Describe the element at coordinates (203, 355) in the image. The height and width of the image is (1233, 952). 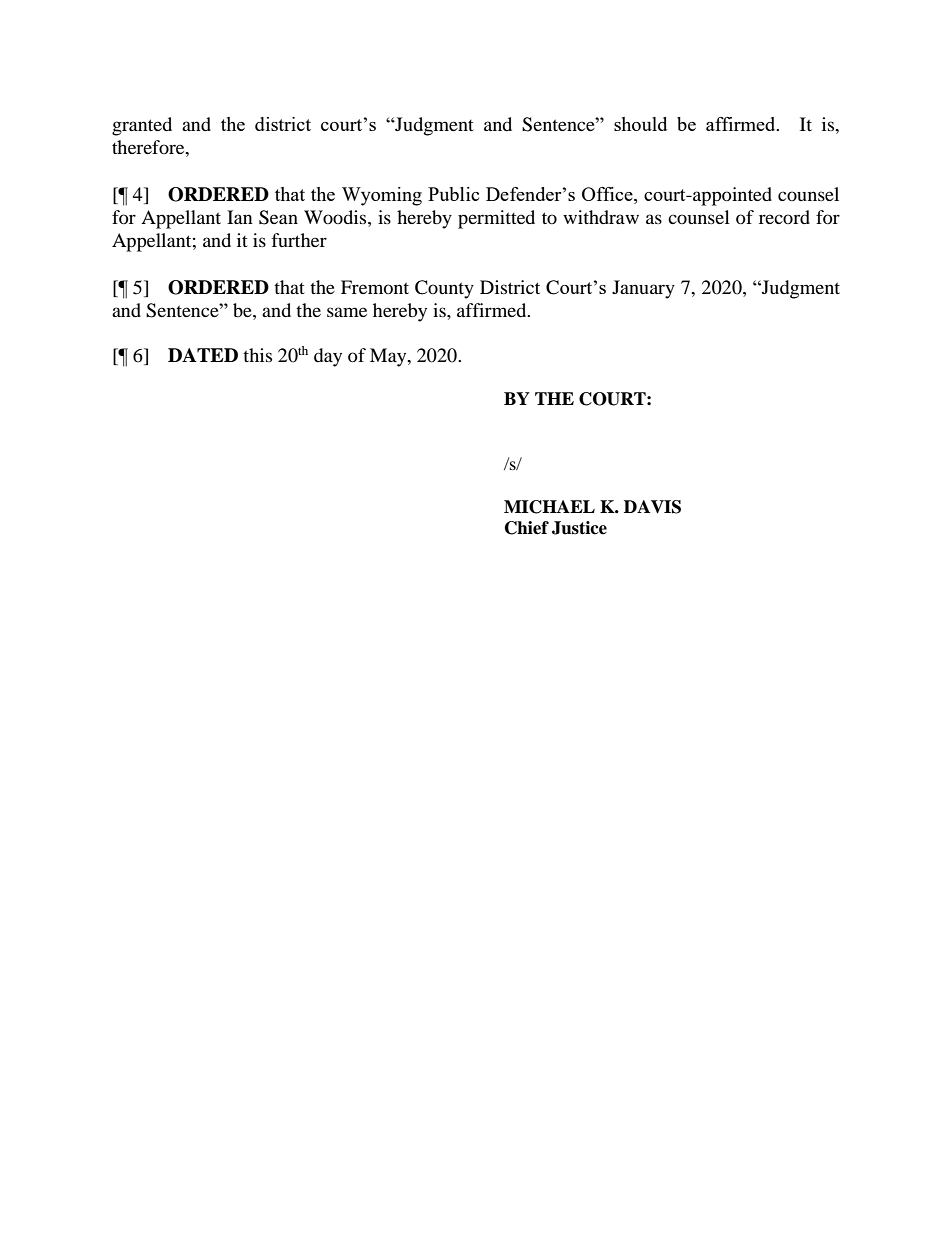
I see `DATED` at that location.
